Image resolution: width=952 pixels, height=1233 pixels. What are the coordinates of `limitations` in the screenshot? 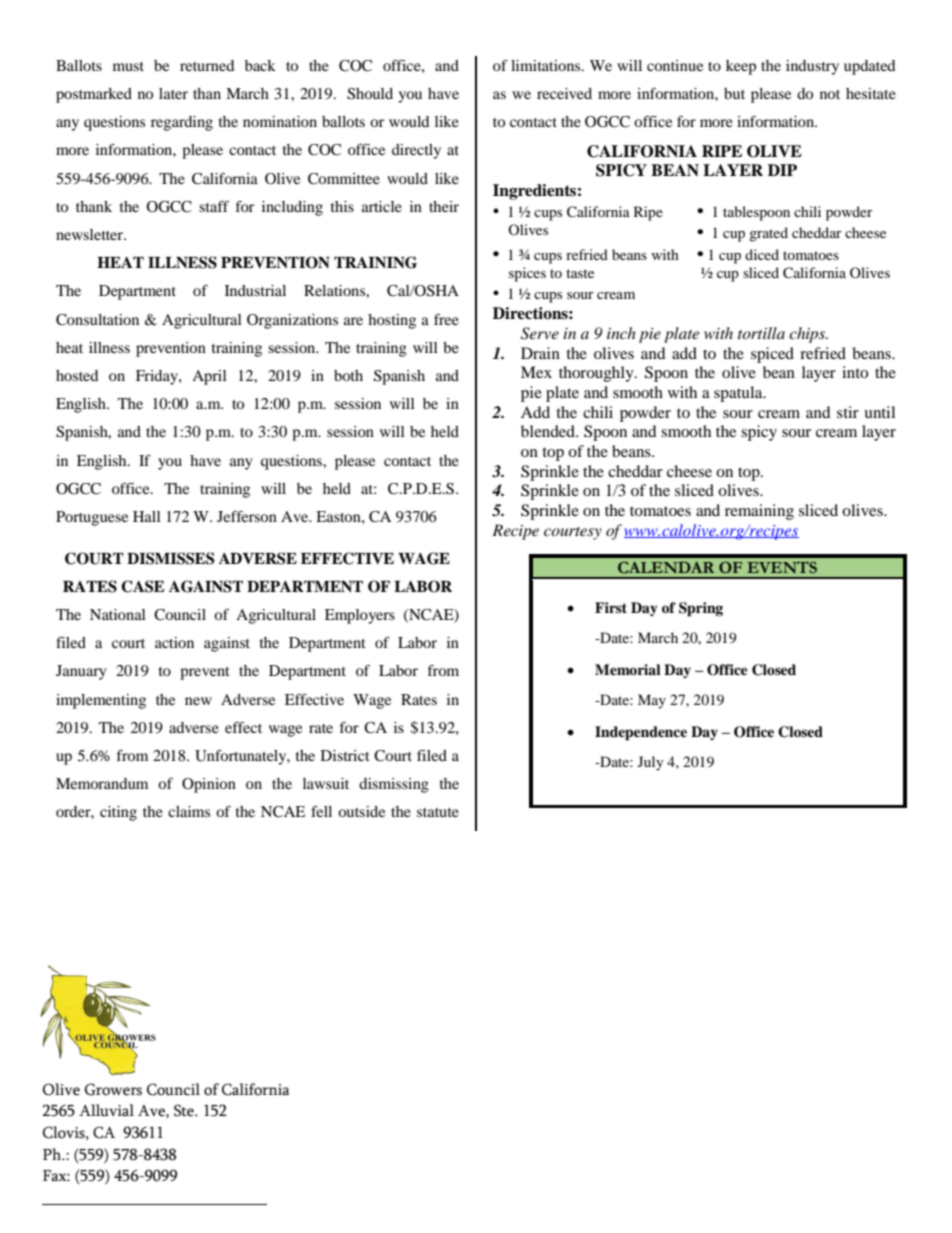 It's located at (547, 65).
